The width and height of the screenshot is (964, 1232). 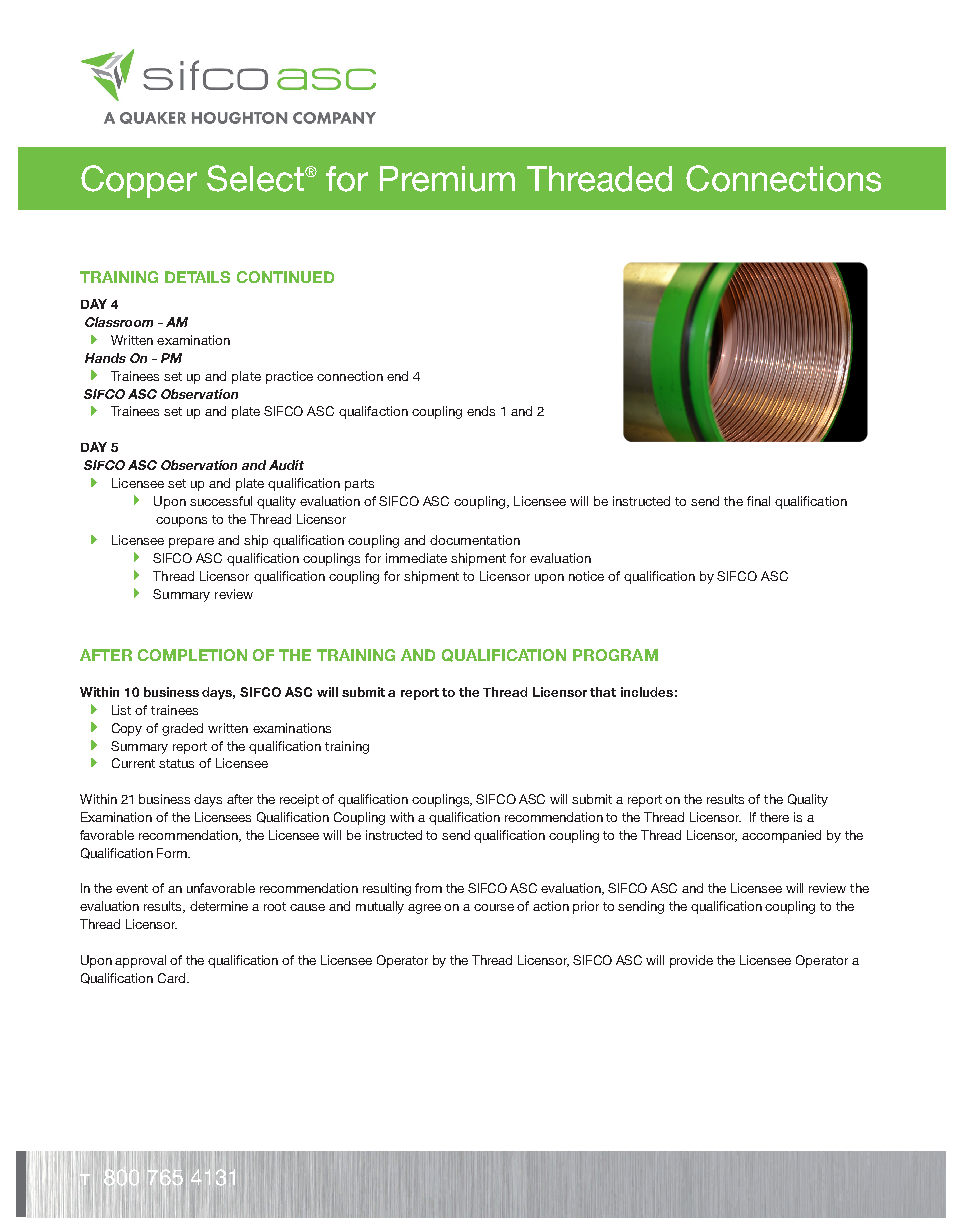 What do you see at coordinates (447, 179) in the screenshot?
I see `Premium` at bounding box center [447, 179].
